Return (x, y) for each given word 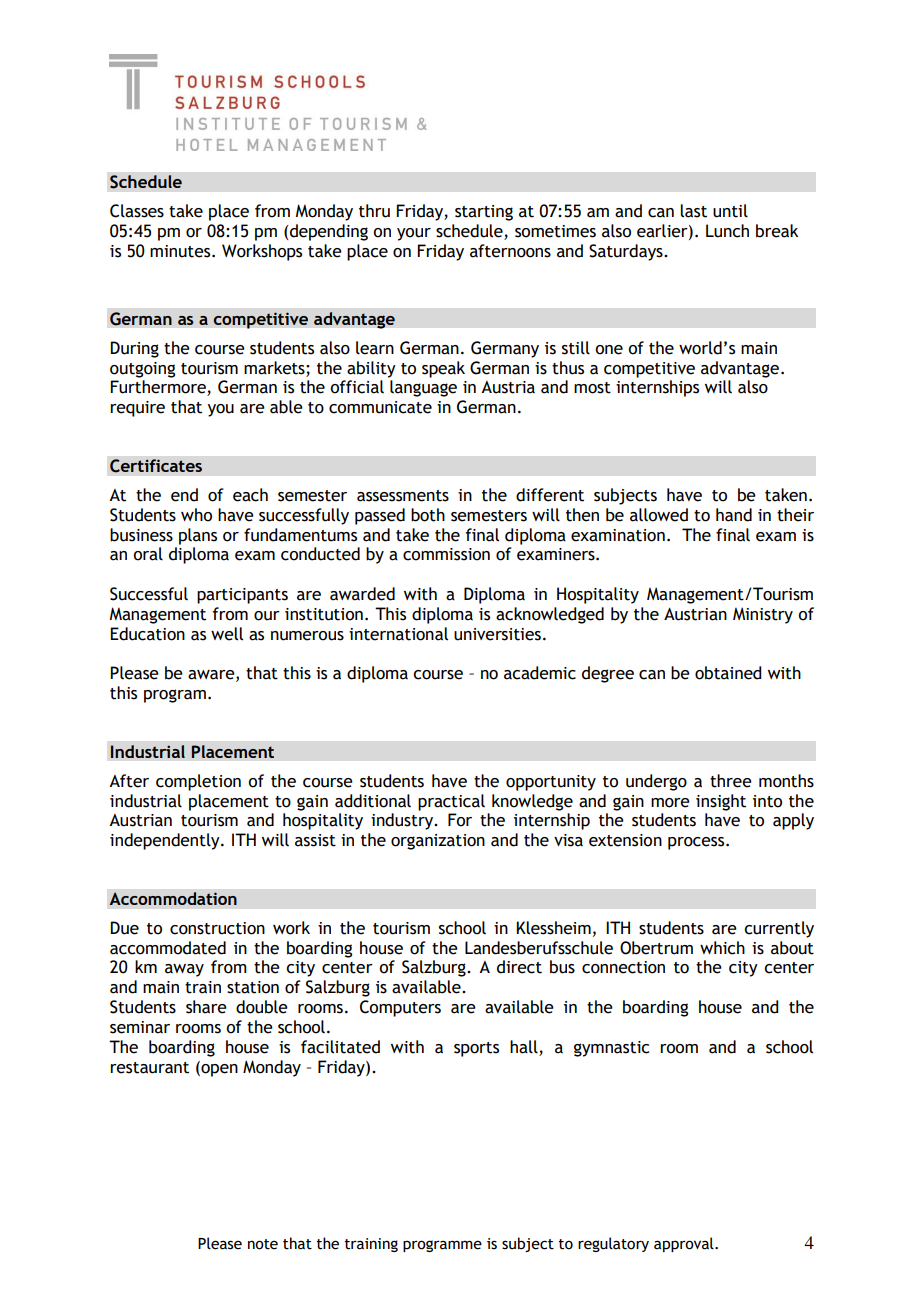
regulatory (613, 1244)
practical (451, 802)
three (731, 781)
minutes (181, 251)
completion (198, 782)
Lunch (727, 231)
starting (484, 213)
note (263, 1244)
